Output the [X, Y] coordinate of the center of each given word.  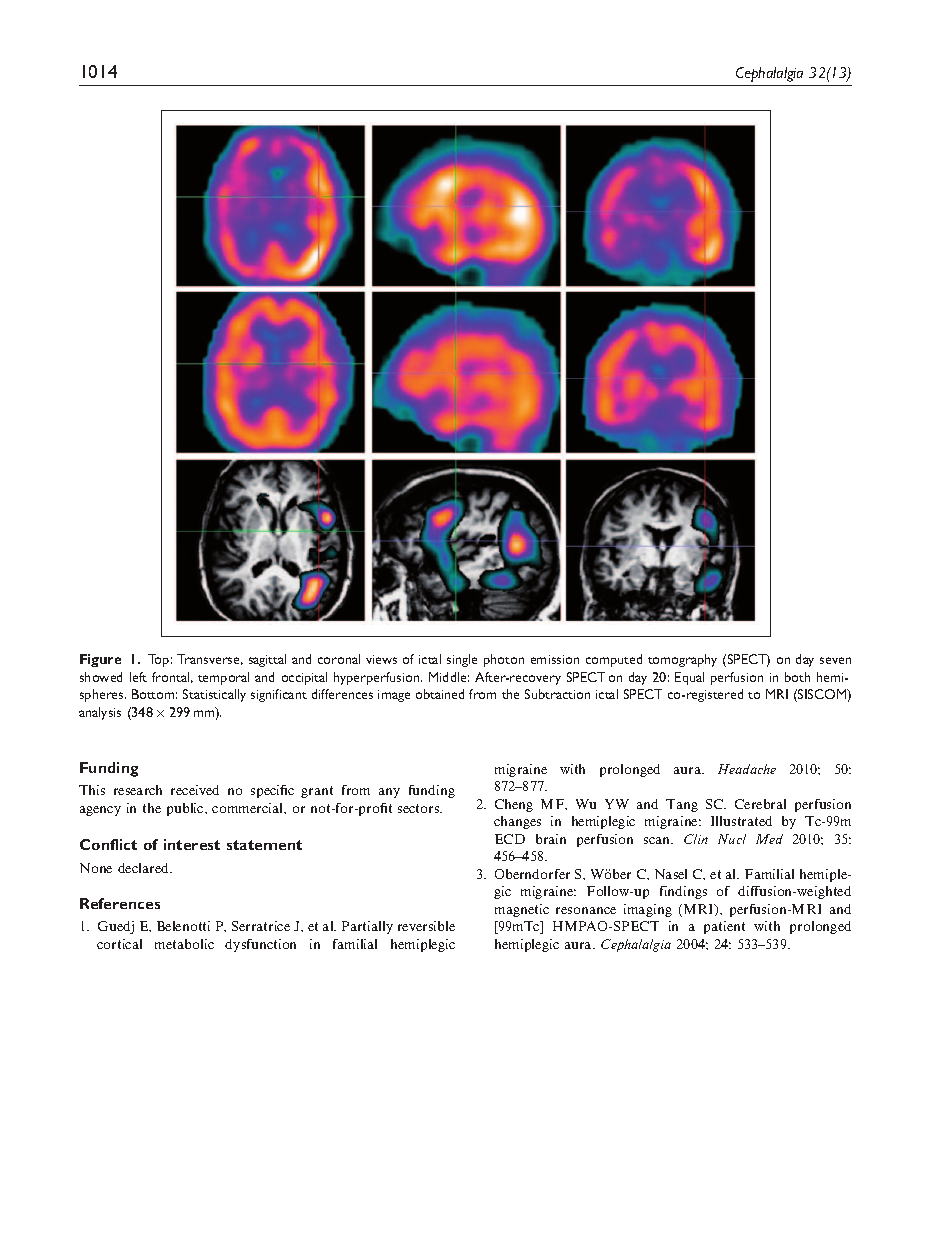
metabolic [184, 944]
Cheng [514, 805]
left [138, 677]
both [797, 677]
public [186, 809]
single [462, 660]
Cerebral [760, 804]
